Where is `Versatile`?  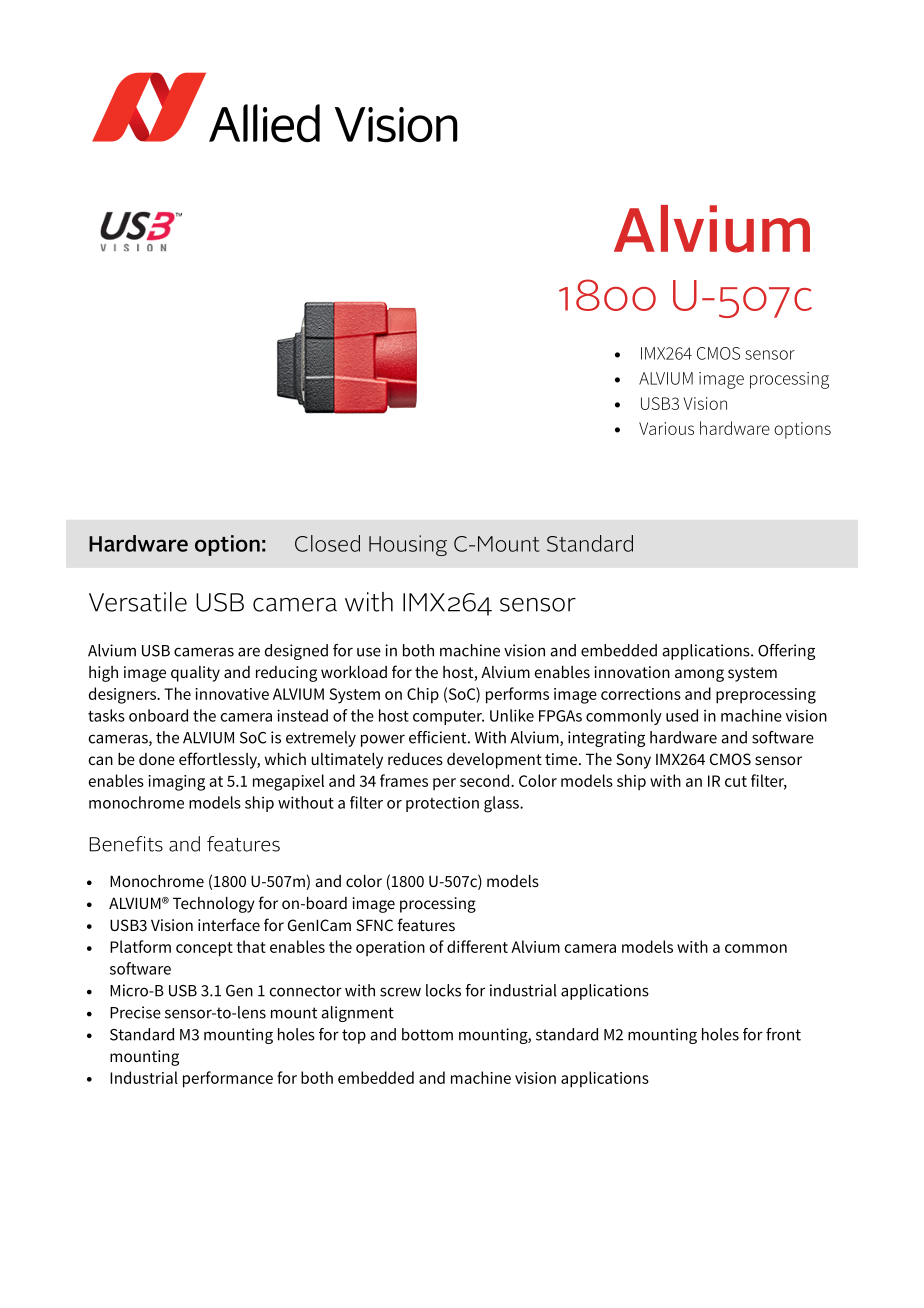 Versatile is located at coordinates (138, 602).
